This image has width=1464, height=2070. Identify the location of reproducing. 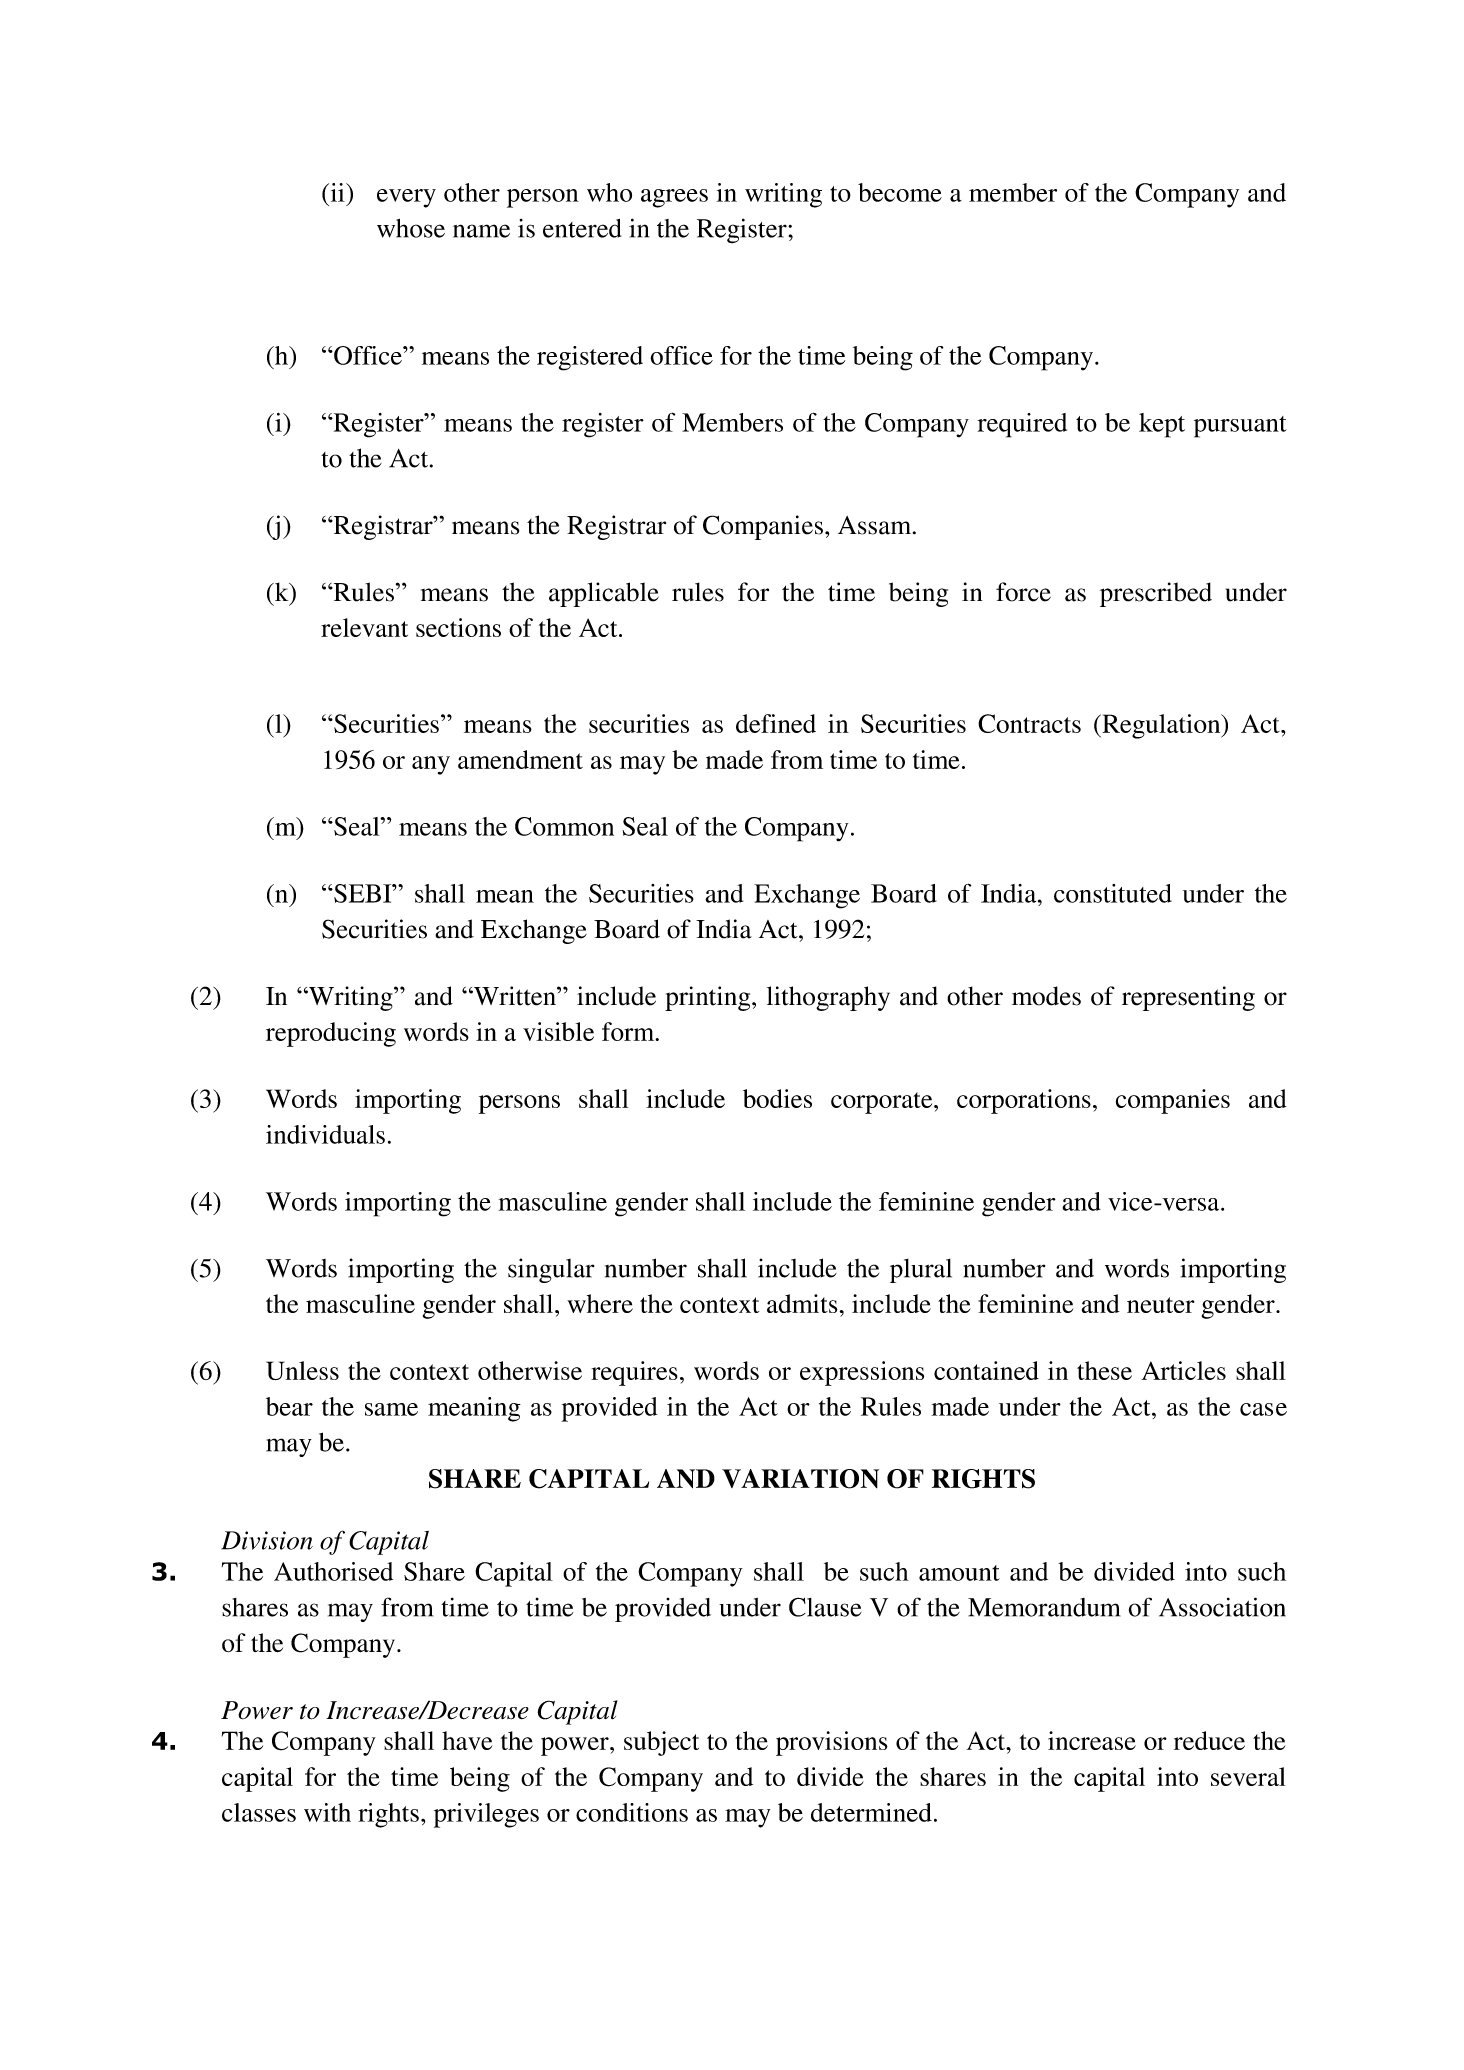
(331, 1034).
